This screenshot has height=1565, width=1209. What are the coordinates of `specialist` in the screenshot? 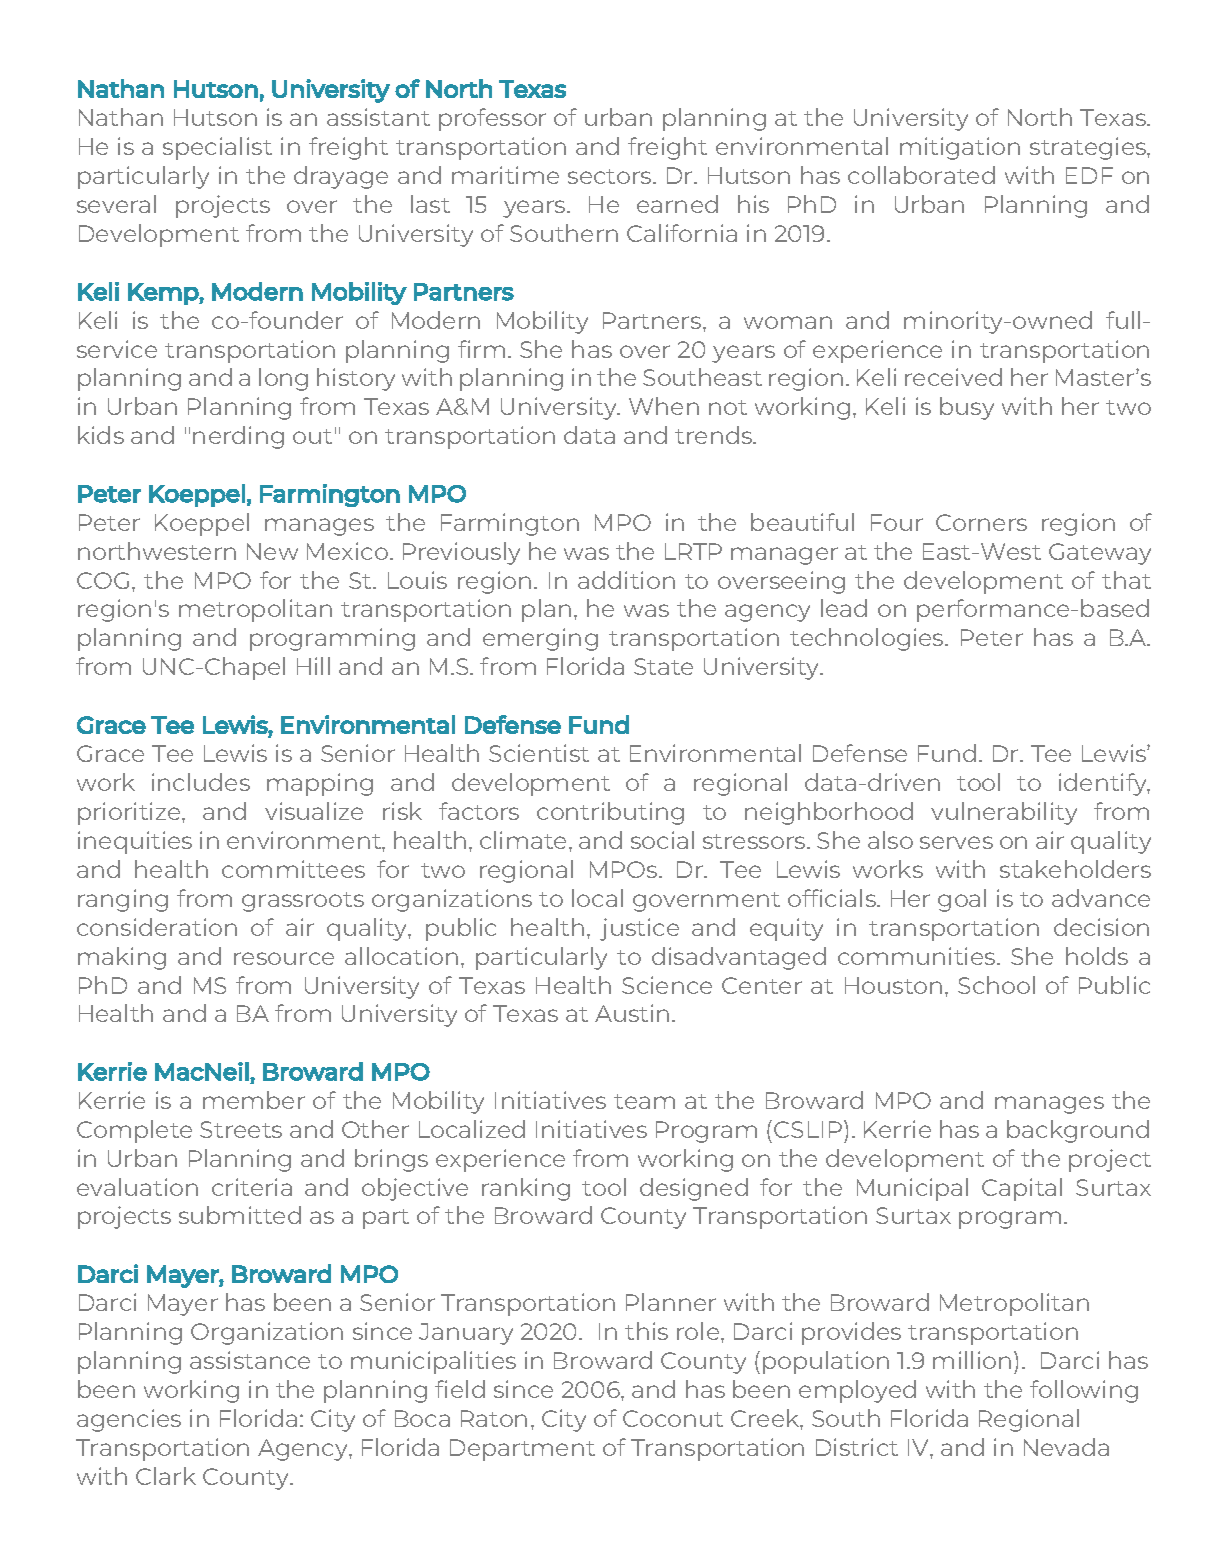 It's located at (217, 148).
